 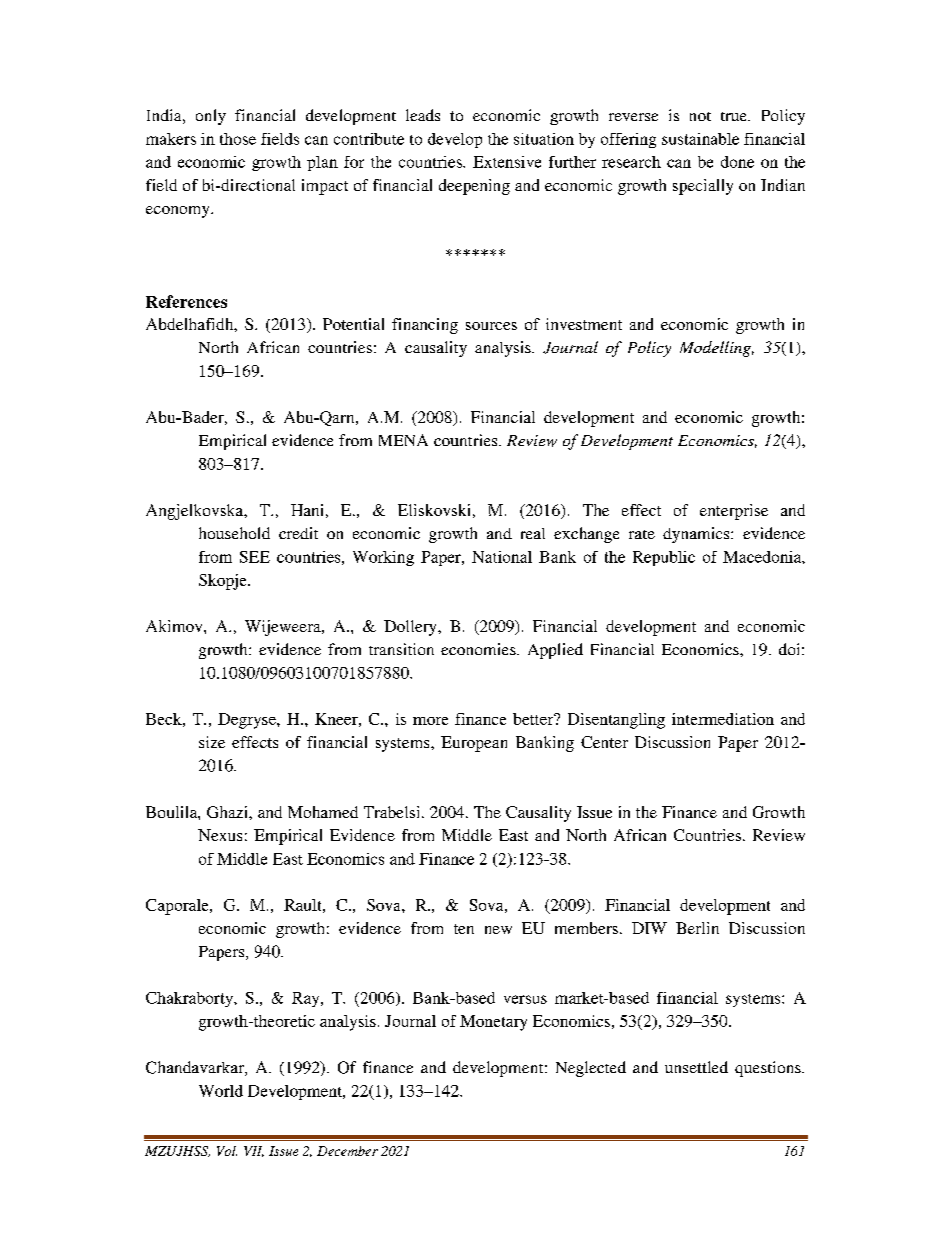 I want to click on Nexus, so click(x=220, y=835).
